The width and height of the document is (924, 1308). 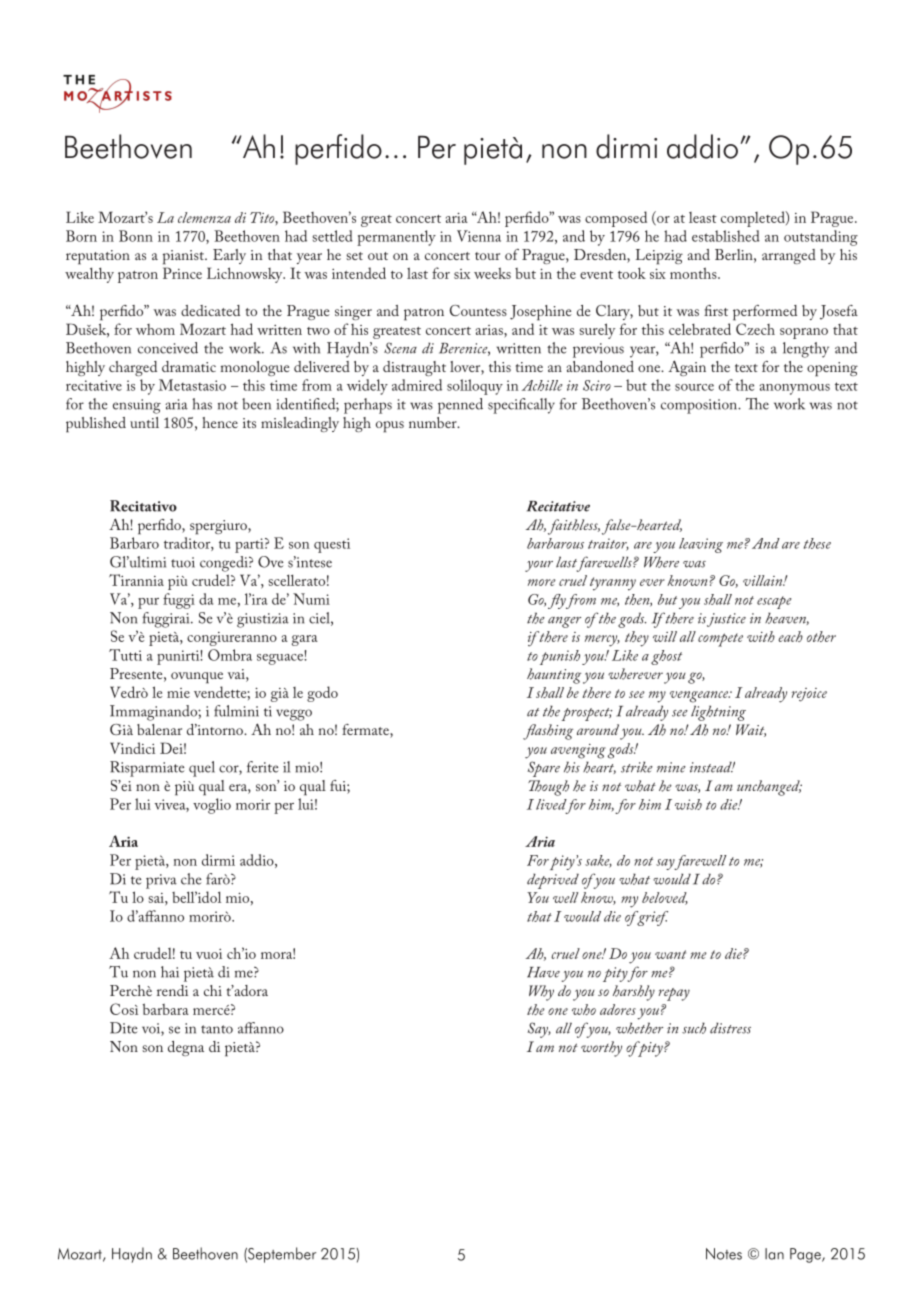 What do you see at coordinates (434, 422) in the document?
I see `number` at bounding box center [434, 422].
